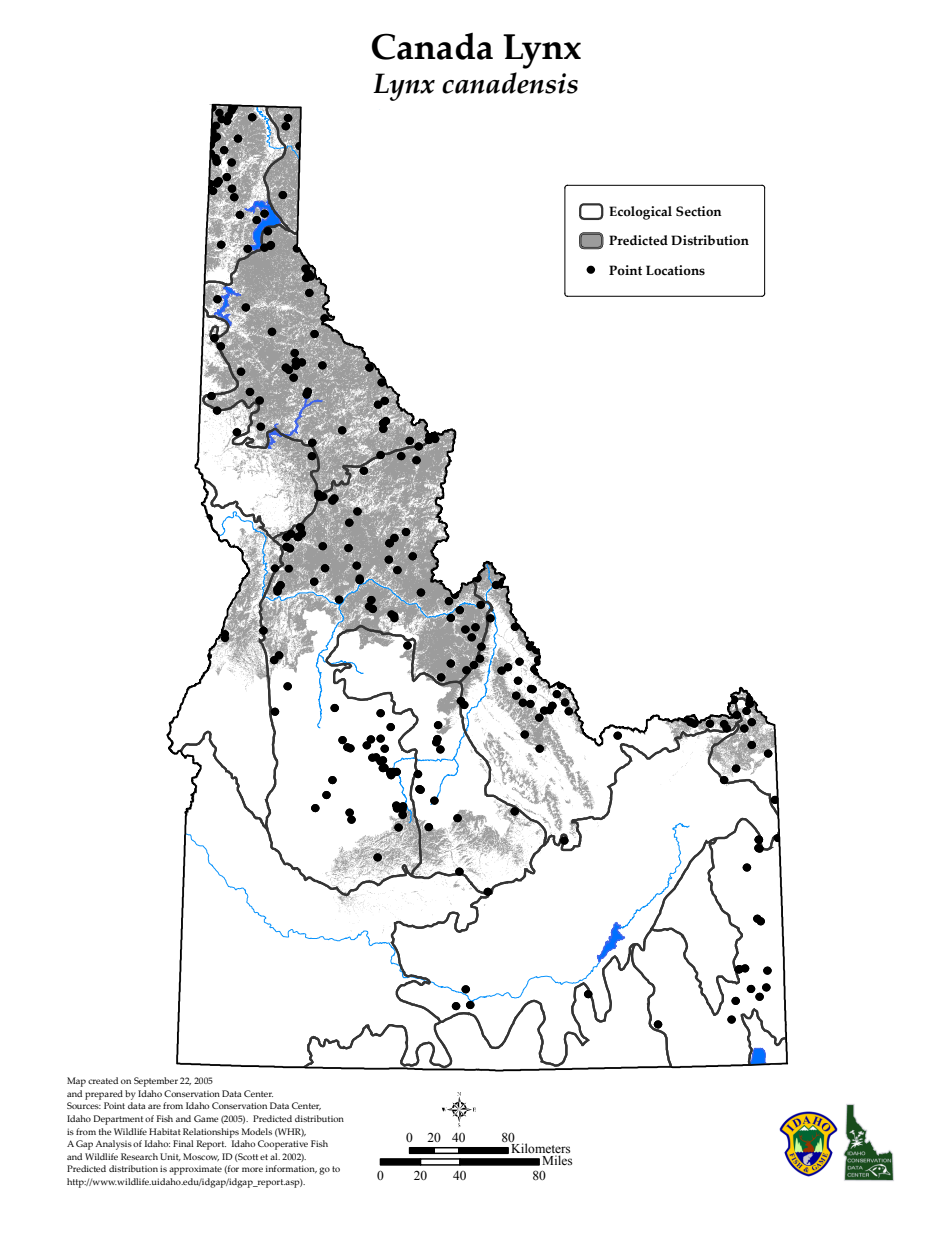  Describe the element at coordinates (104, 1095) in the image. I see `prepared` at that location.
